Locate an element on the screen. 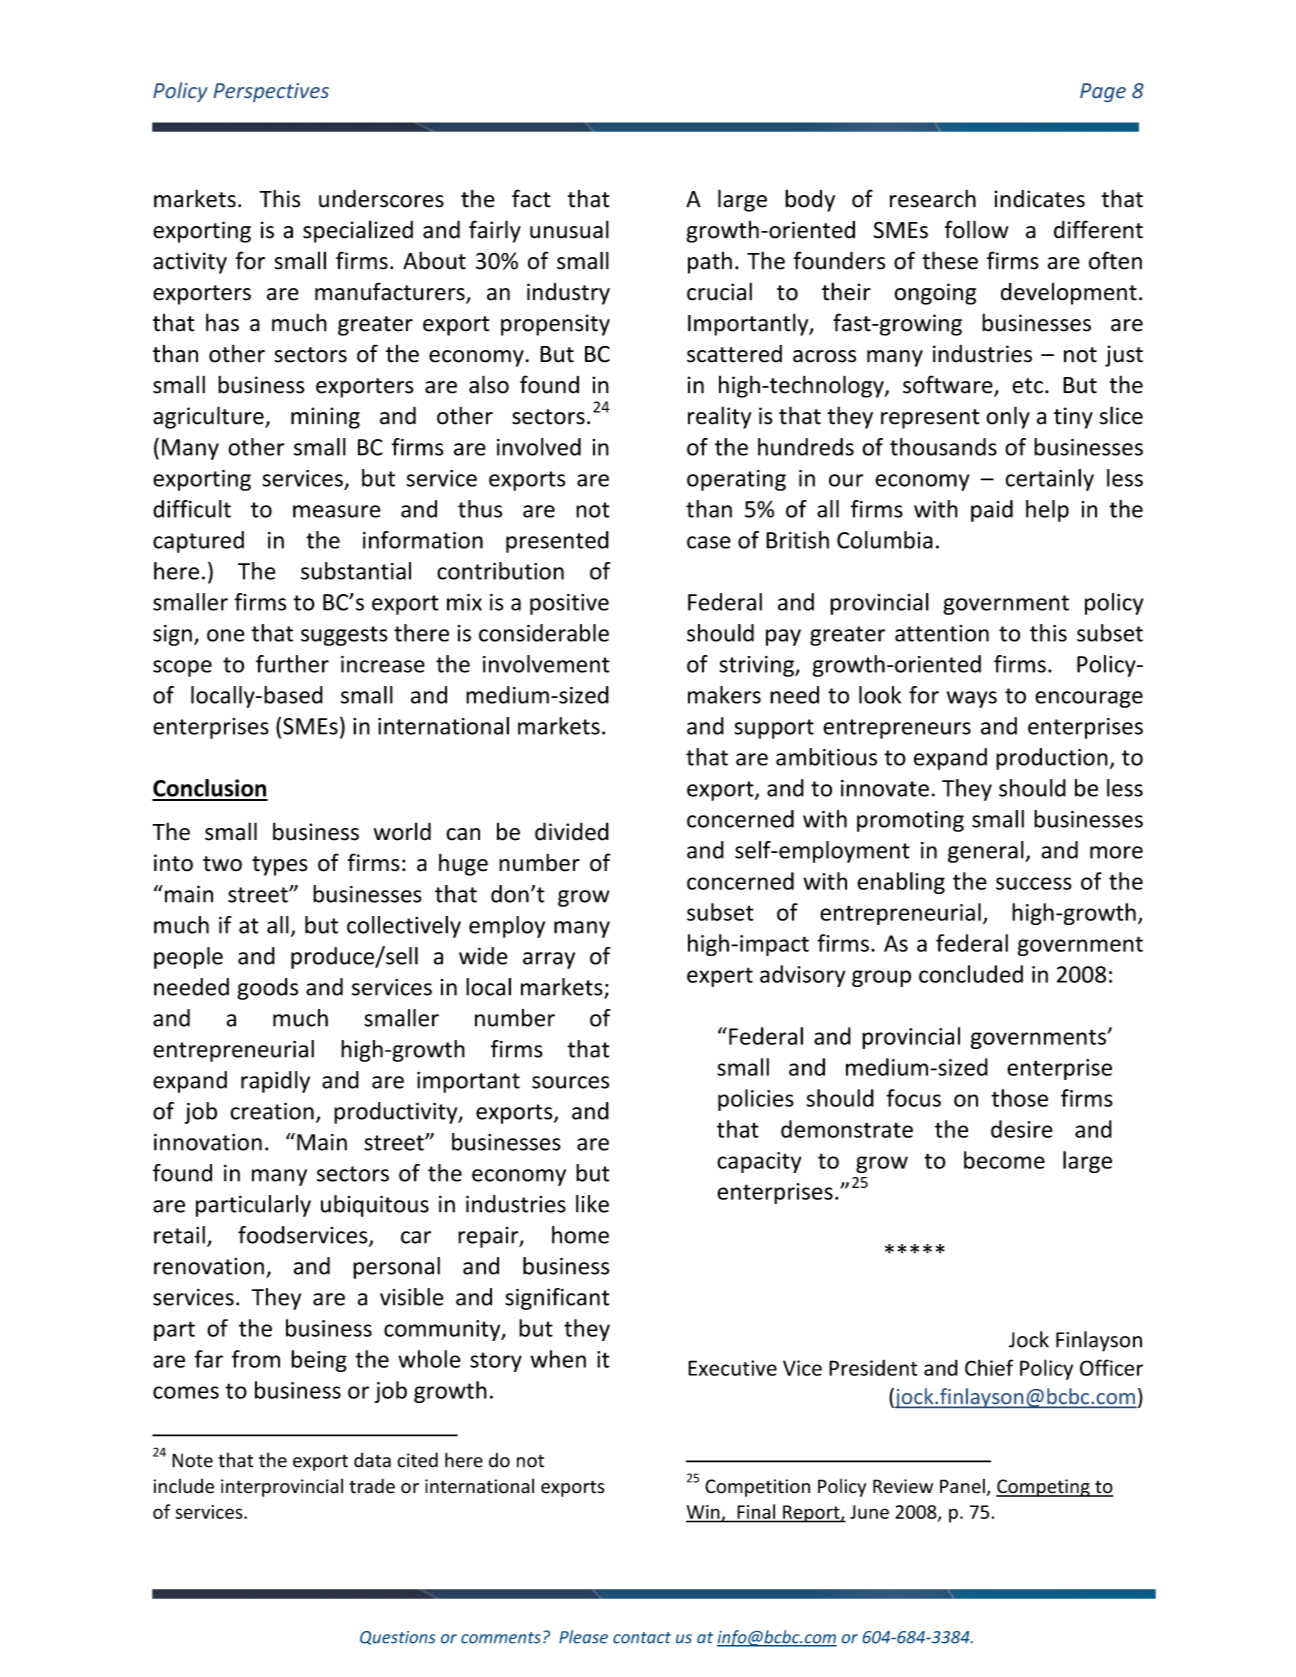 This screenshot has height=1677, width=1296. indicates is located at coordinates (1039, 199).
